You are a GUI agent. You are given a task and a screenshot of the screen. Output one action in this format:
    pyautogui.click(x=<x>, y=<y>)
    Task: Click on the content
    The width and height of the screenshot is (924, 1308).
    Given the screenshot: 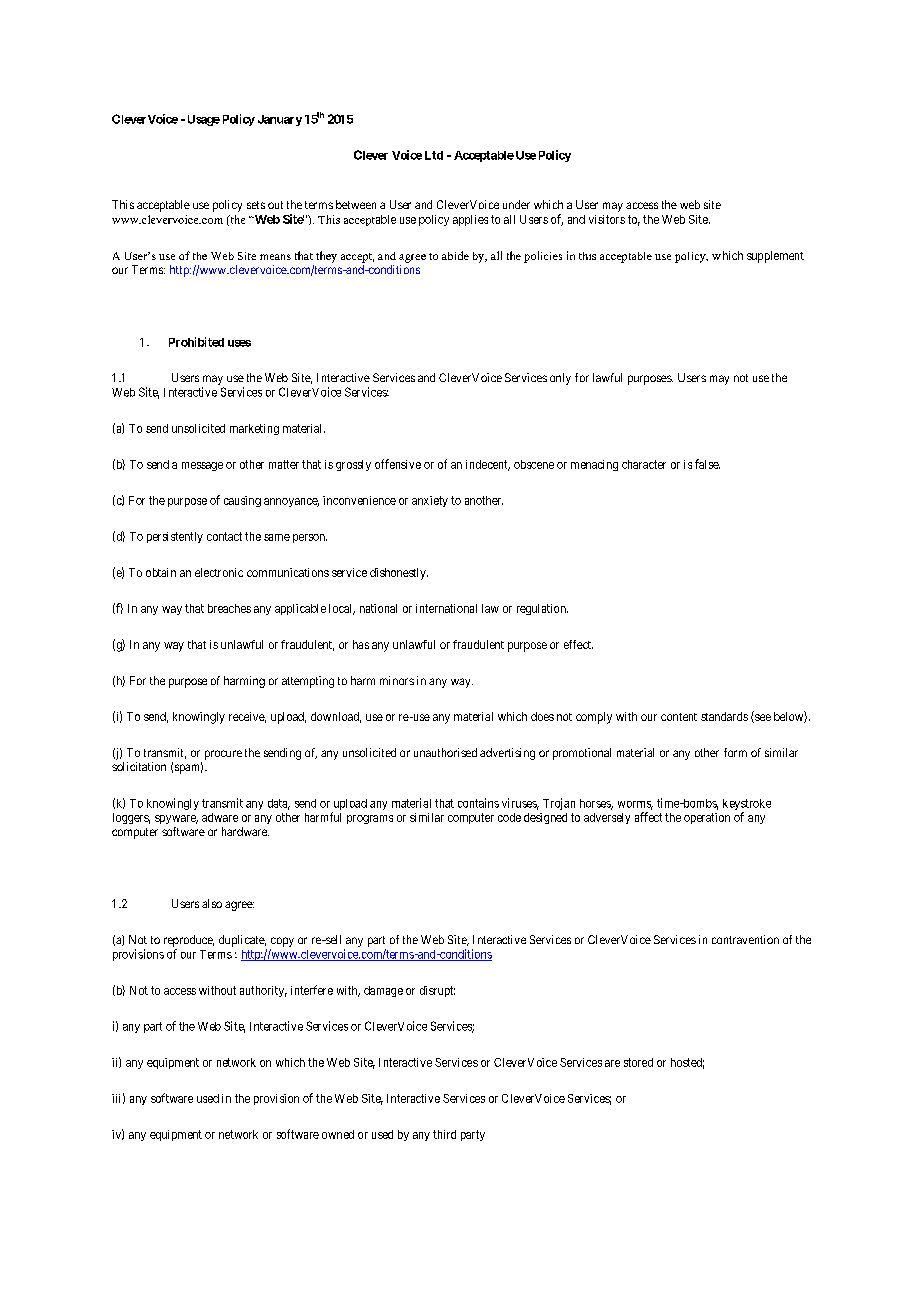 What is the action you would take?
    pyautogui.click(x=679, y=717)
